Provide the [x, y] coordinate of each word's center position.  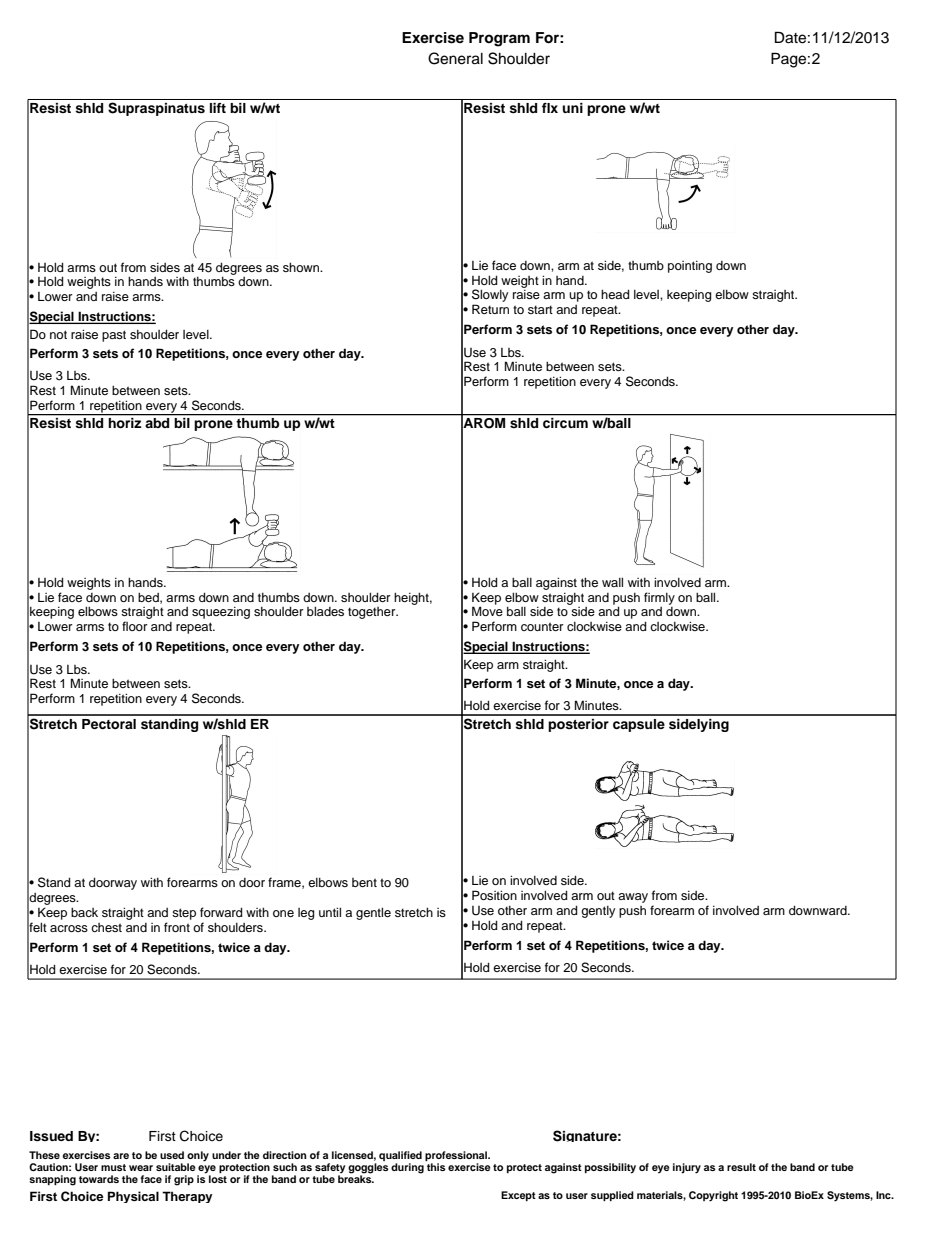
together [373, 613]
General [455, 58]
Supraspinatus [156, 109]
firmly [659, 598]
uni [572, 108]
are [121, 1156]
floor [135, 626]
